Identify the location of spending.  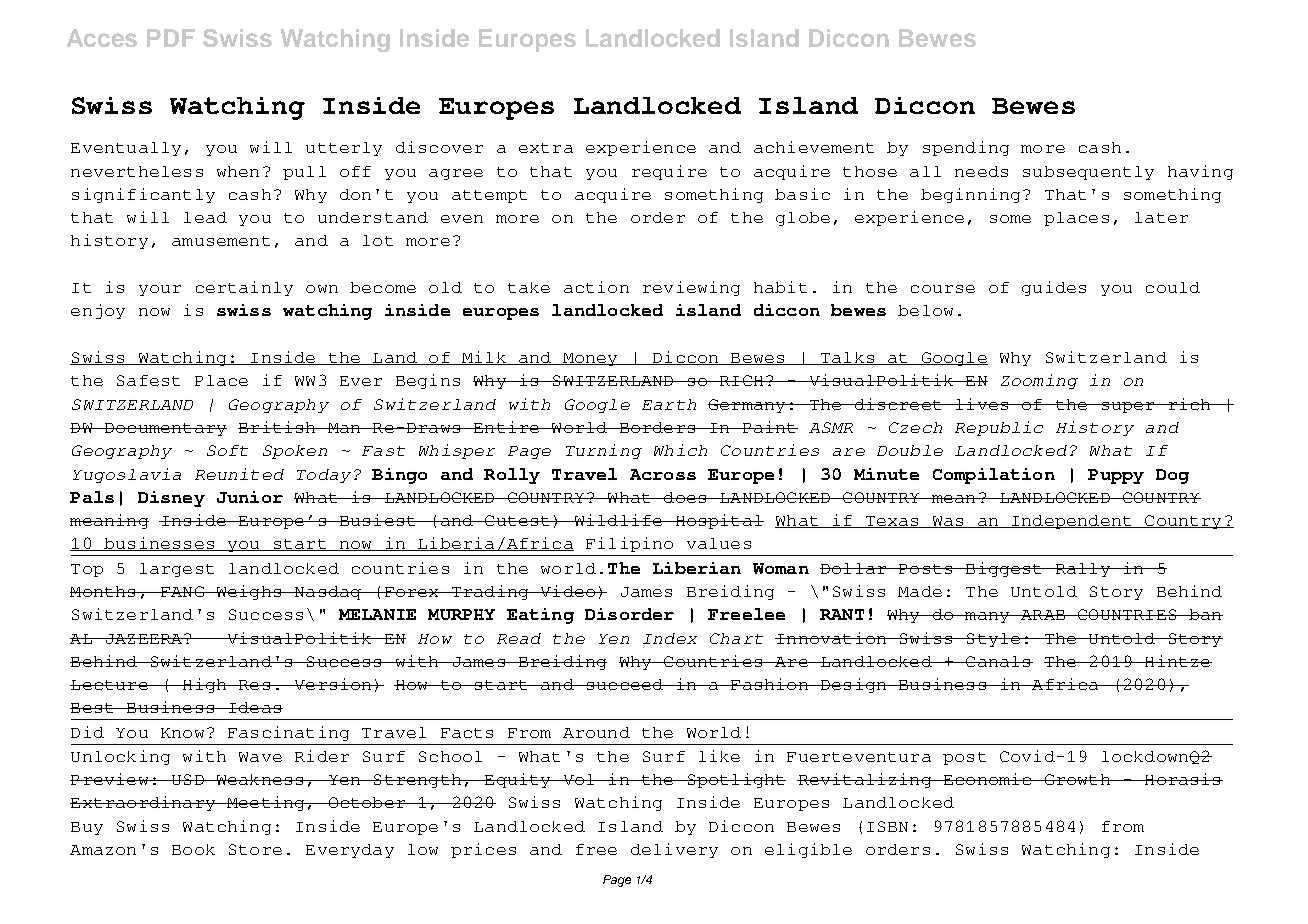
(966, 148).
